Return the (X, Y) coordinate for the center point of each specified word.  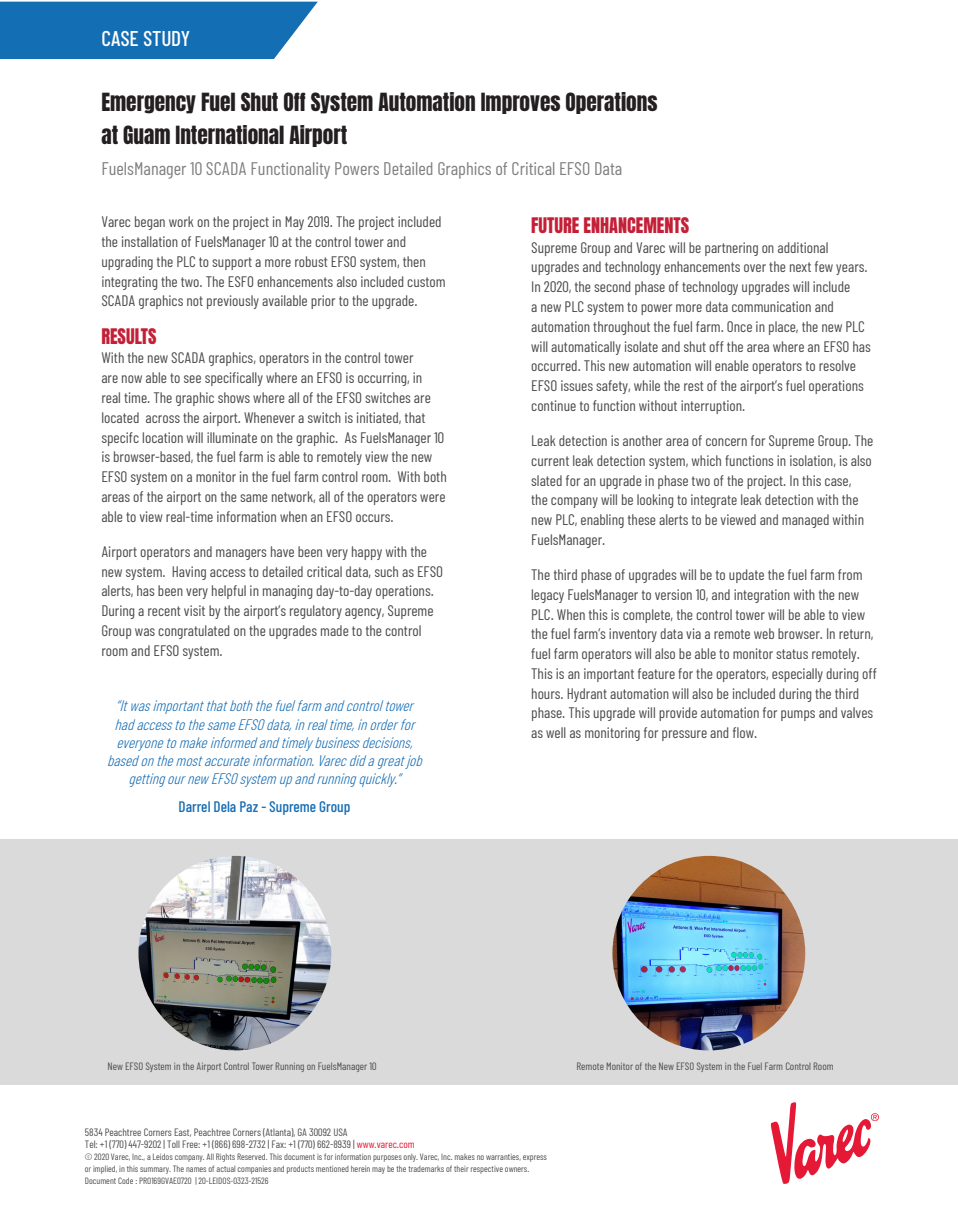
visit (194, 610)
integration (762, 596)
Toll (173, 1144)
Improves (520, 103)
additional (803, 247)
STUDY (166, 38)
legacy (548, 596)
